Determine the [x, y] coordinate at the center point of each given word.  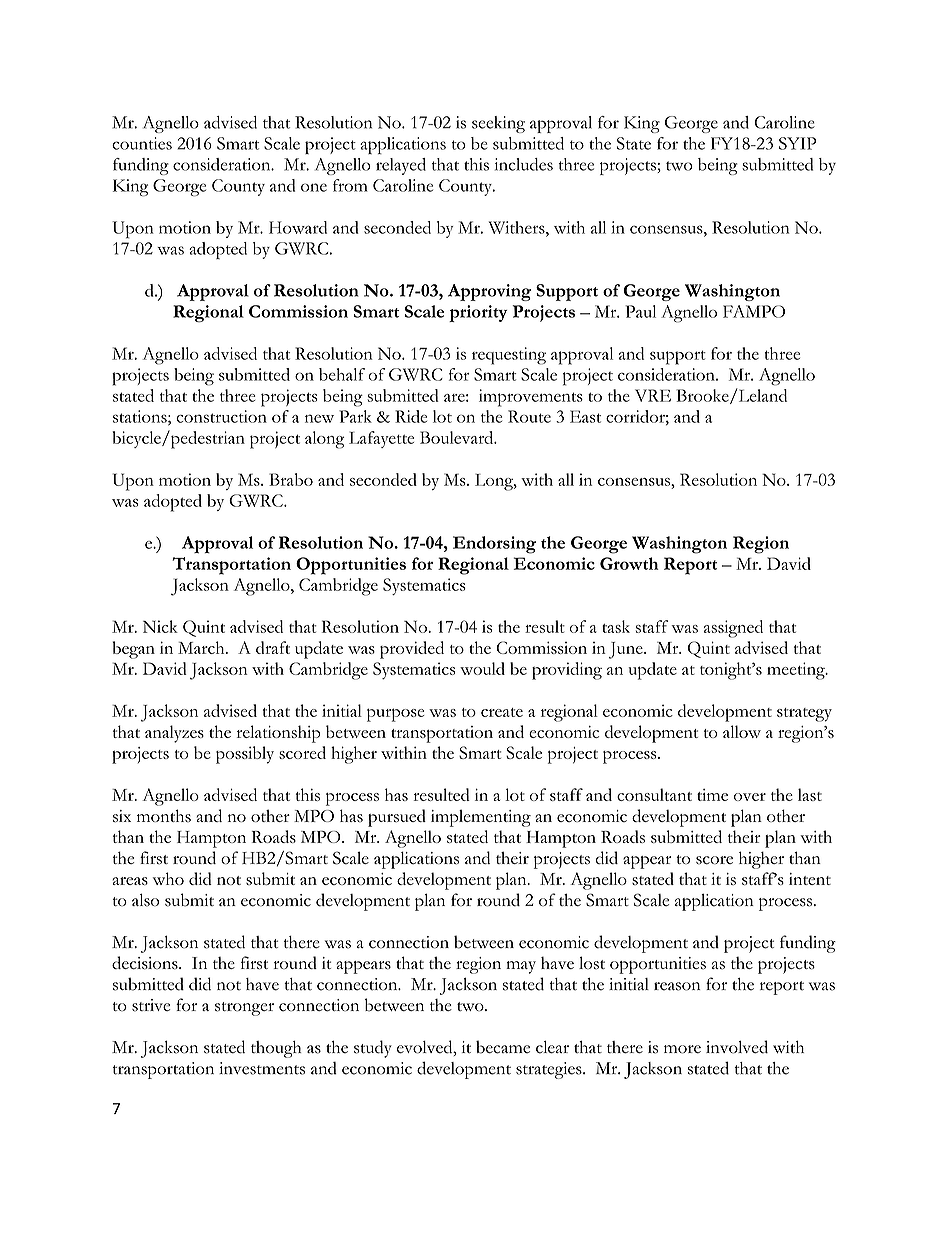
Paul [641, 311]
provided [412, 650]
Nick [160, 626]
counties [142, 143]
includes [524, 164]
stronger [244, 1009]
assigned [733, 629]
